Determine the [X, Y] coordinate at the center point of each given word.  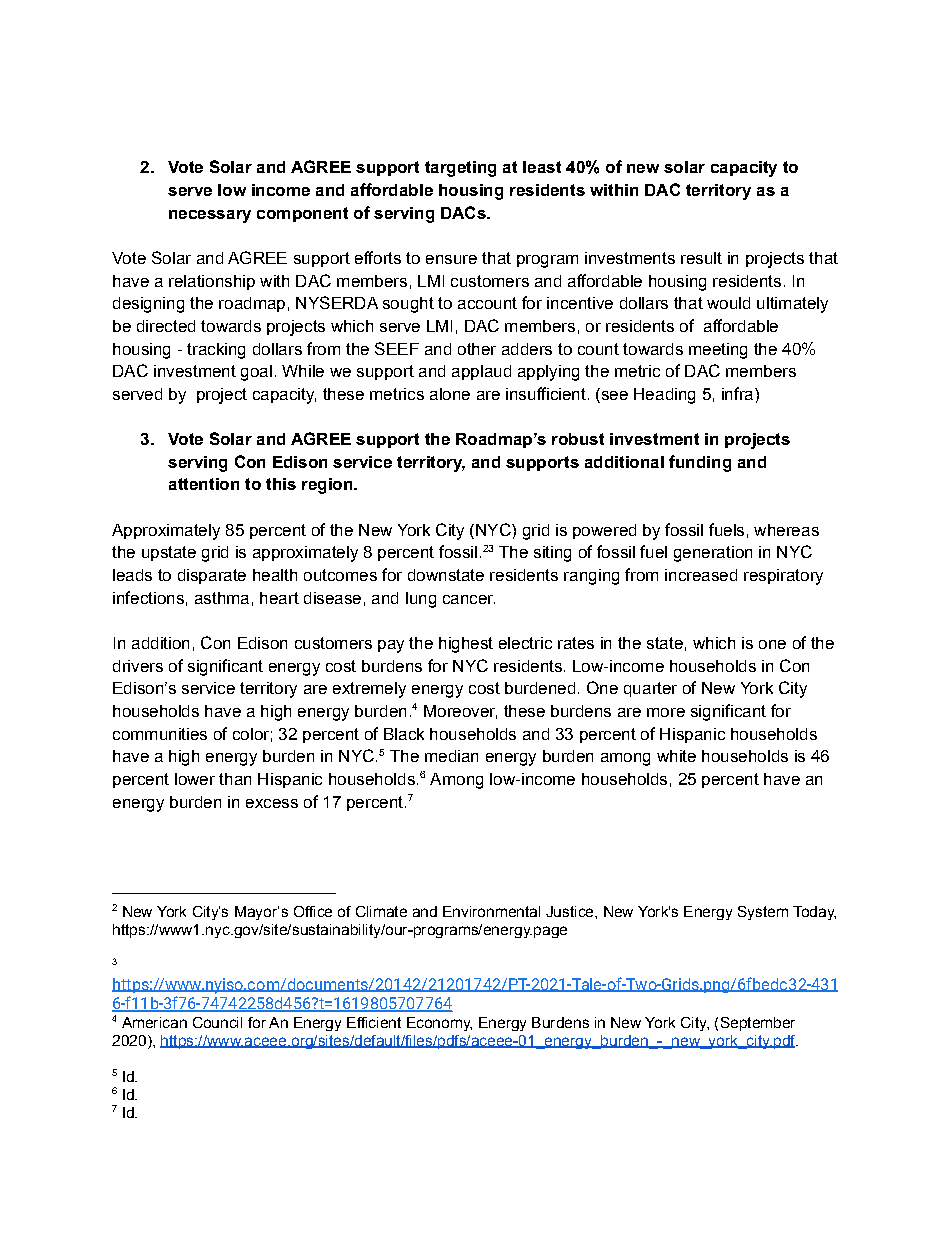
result [701, 258]
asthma [222, 598]
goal [256, 373]
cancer [469, 599]
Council [217, 1022]
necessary [210, 216]
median [451, 756]
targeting [460, 169]
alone [450, 394]
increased [701, 575]
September [758, 1024]
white [676, 756]
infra [739, 393]
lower [195, 779]
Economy [439, 1024]
